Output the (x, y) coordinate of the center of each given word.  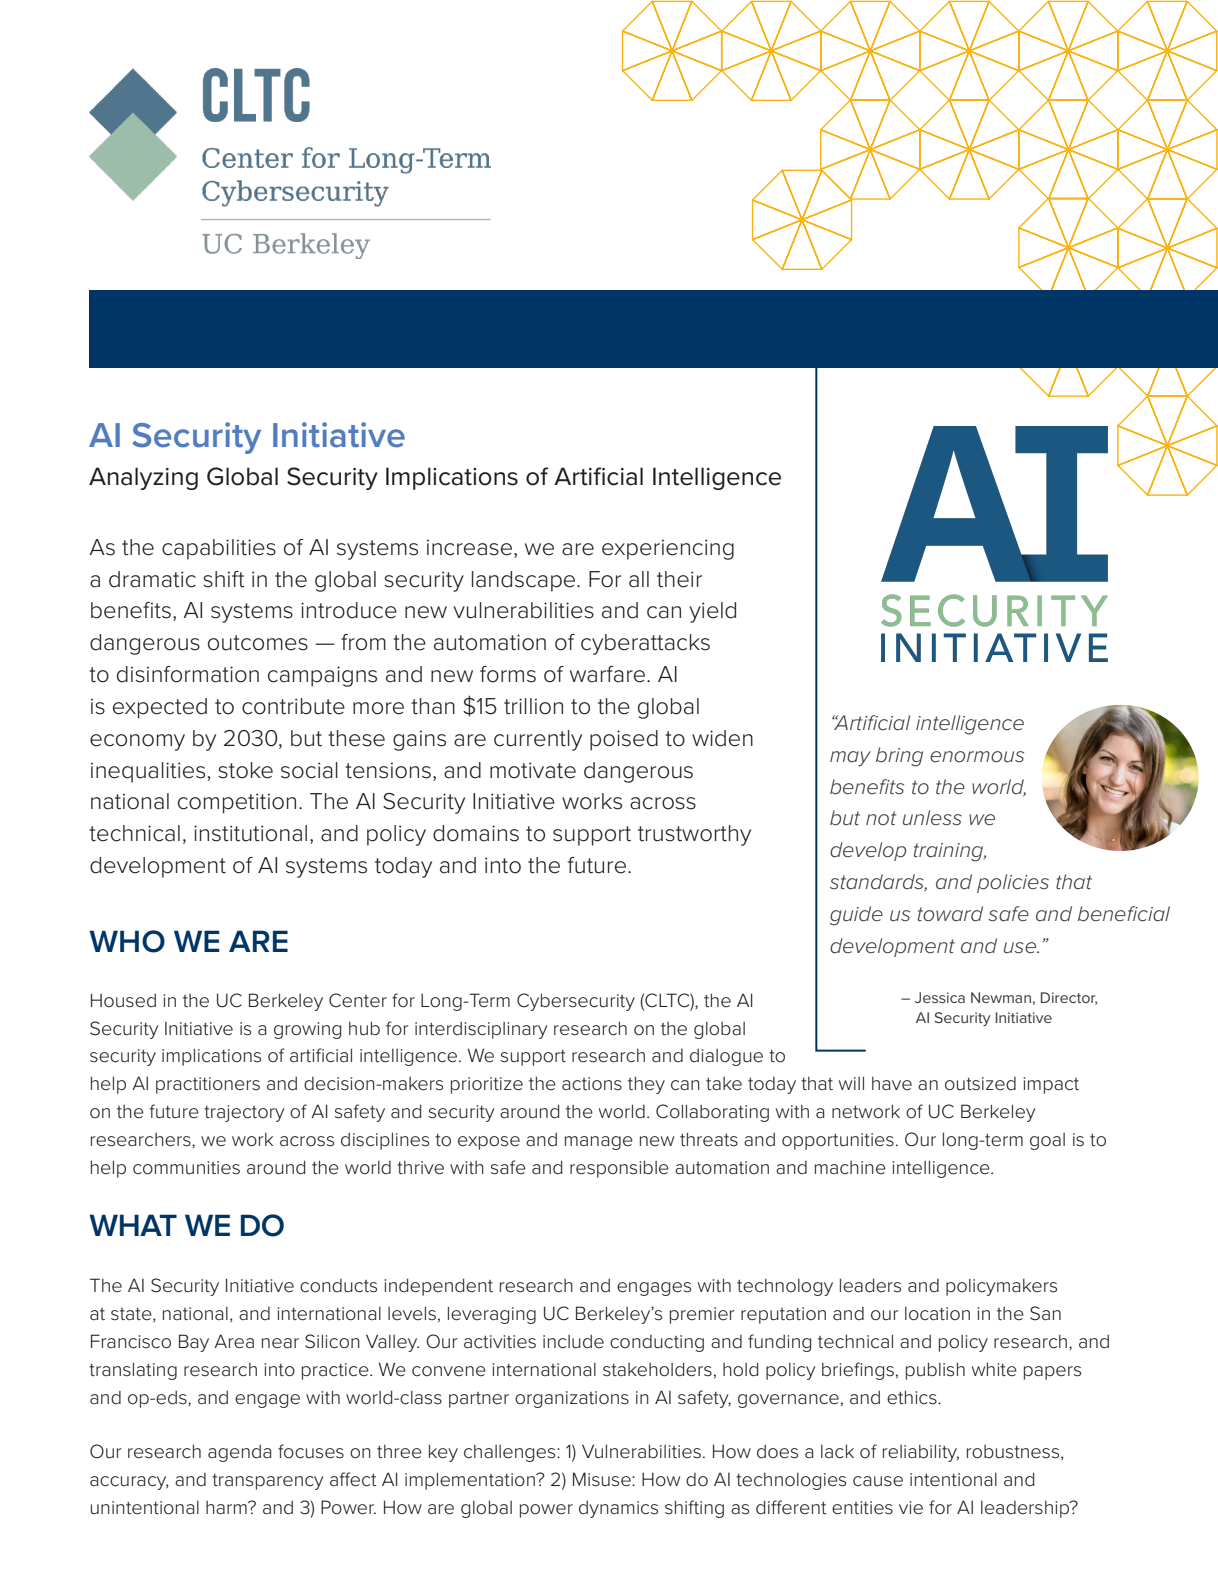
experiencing (668, 549)
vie (911, 1508)
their (679, 579)
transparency (268, 1482)
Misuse (603, 1479)
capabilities (219, 549)
